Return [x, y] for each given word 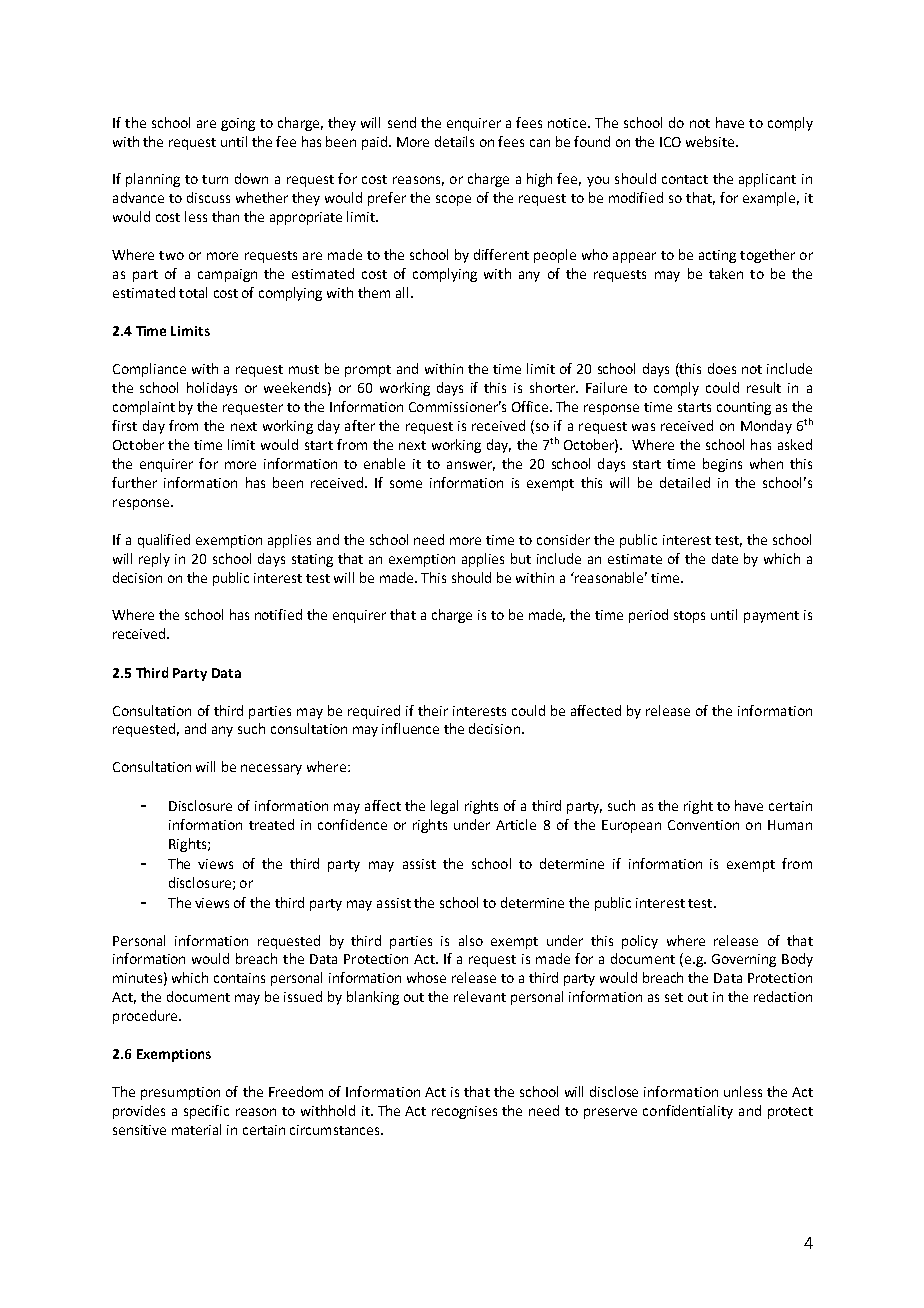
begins [722, 465]
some [406, 484]
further [134, 482]
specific [206, 1112]
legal [444, 807]
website [711, 141]
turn [215, 179]
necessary [271, 769]
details [454, 141]
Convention [703, 825]
